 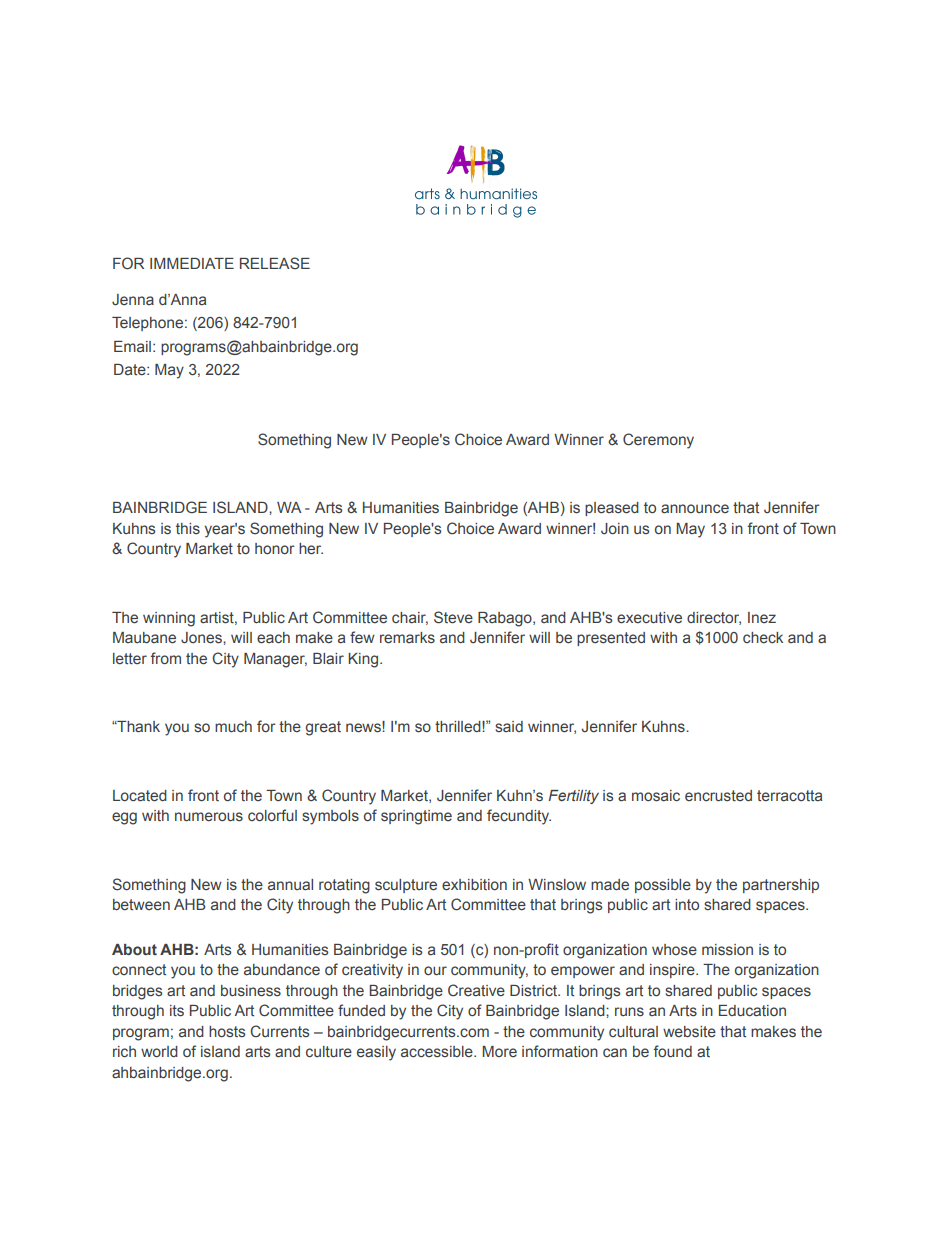 What do you see at coordinates (658, 441) in the image?
I see `Ceremony` at bounding box center [658, 441].
